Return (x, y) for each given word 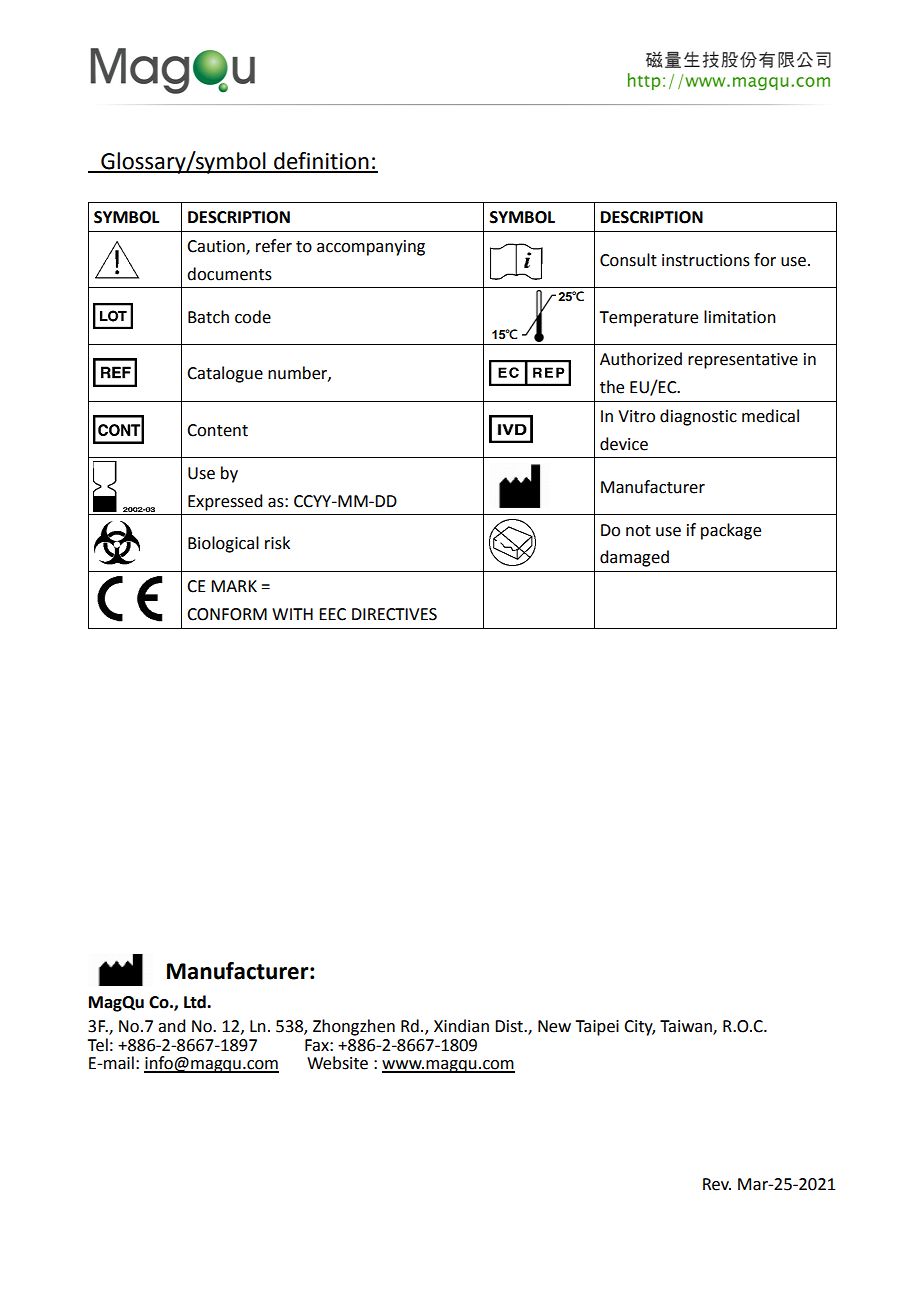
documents (229, 274)
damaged (634, 558)
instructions (706, 260)
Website (337, 1063)
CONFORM (227, 614)
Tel (97, 1045)
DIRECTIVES (394, 614)
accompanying (371, 248)
